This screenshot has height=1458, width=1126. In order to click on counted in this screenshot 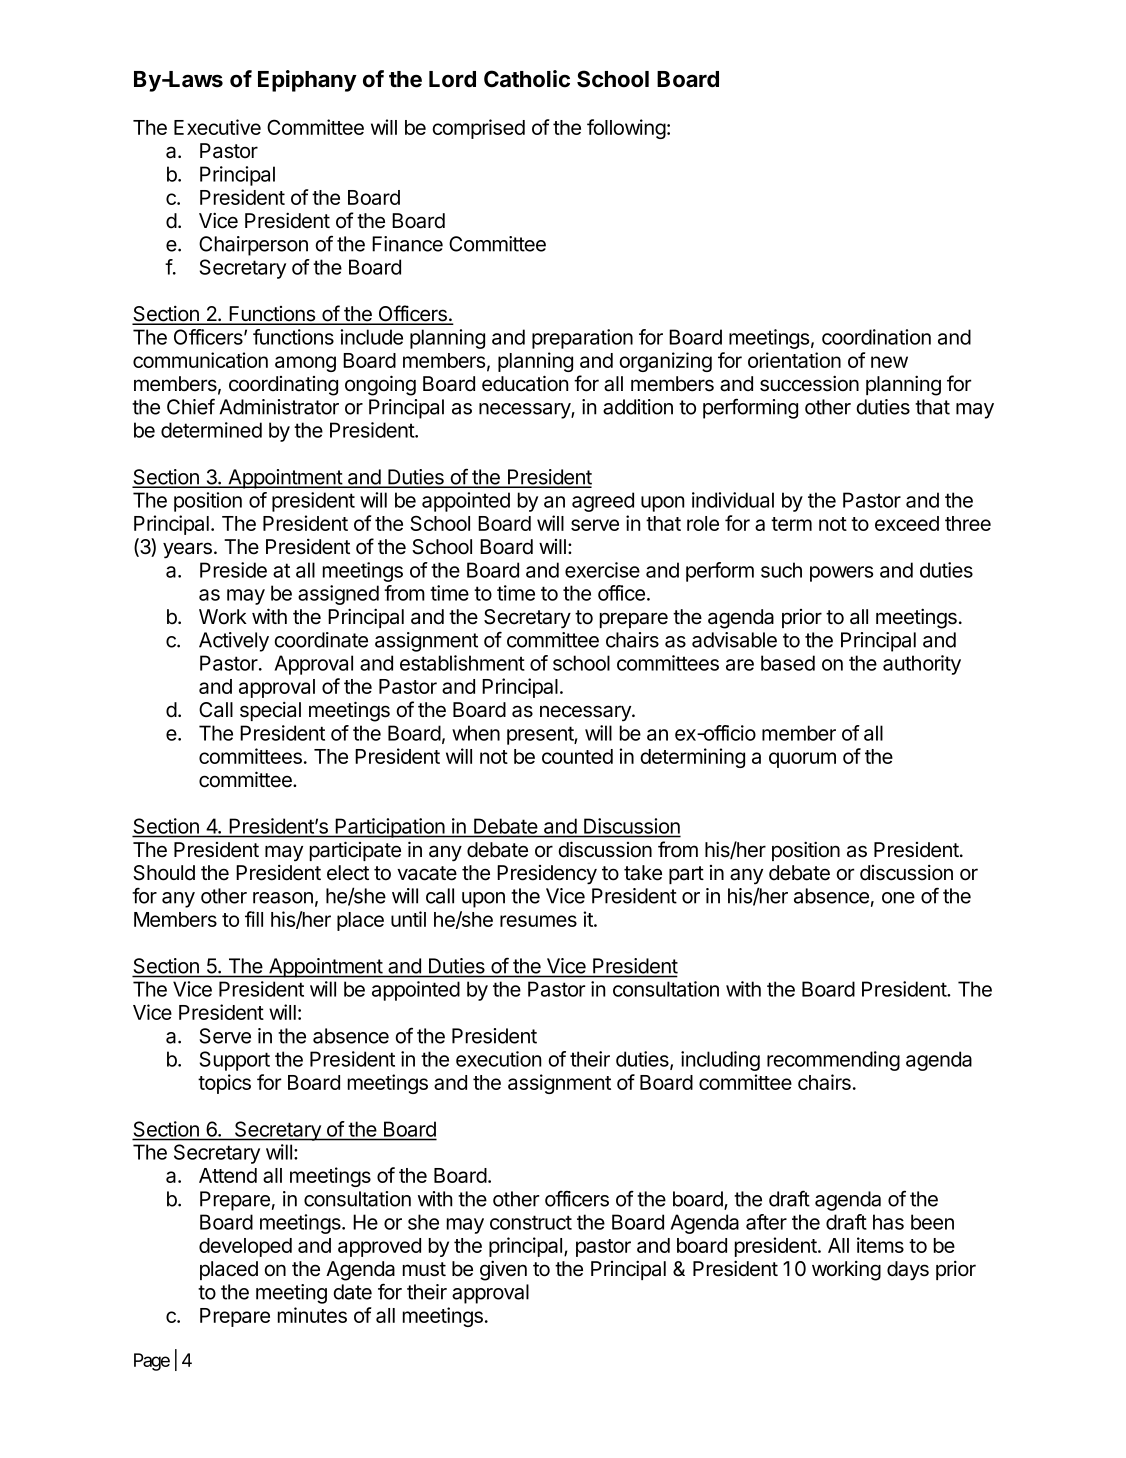, I will do `click(577, 756)`.
